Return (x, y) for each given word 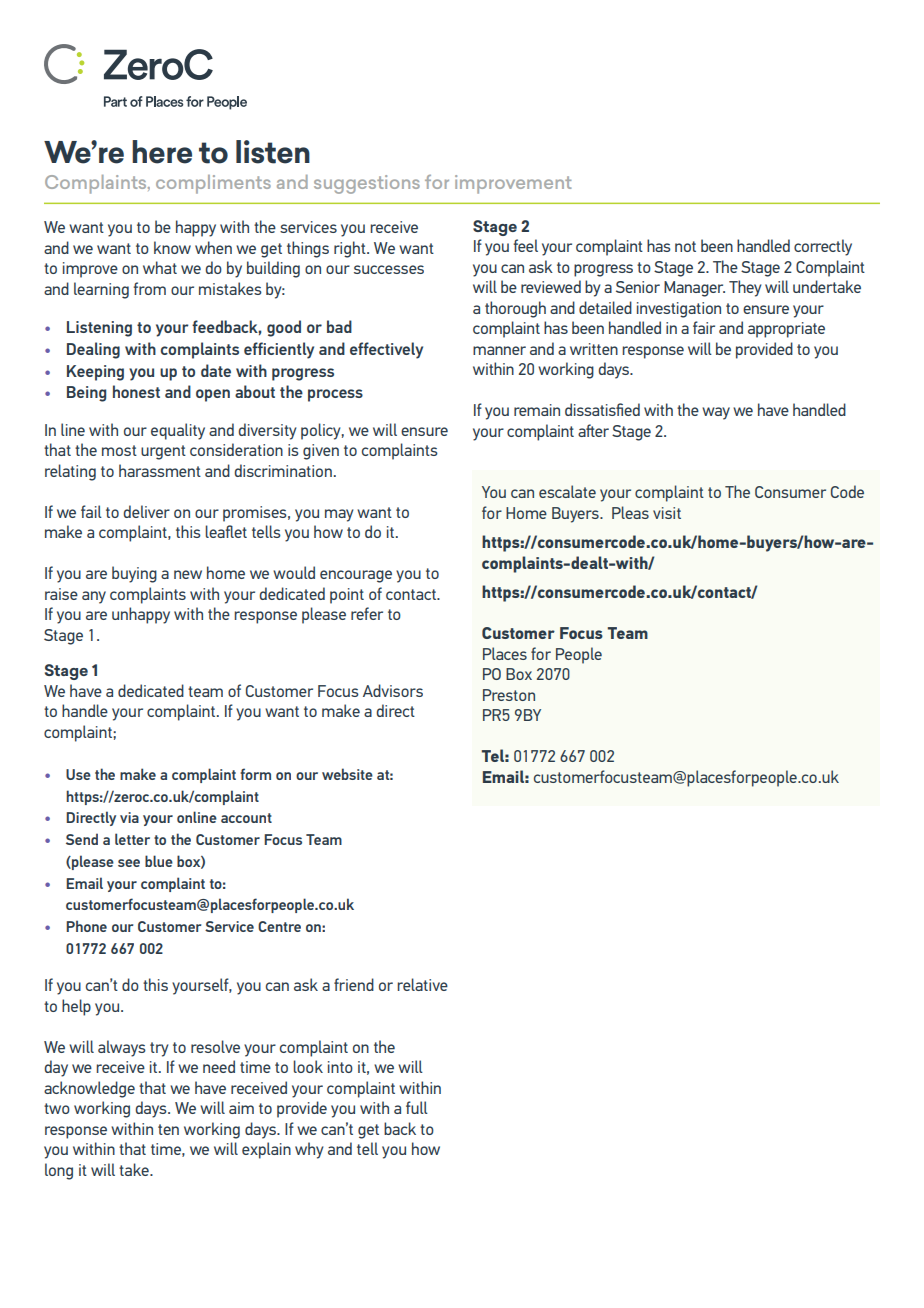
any (94, 597)
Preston (509, 695)
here (162, 152)
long (59, 1171)
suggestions (367, 184)
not (685, 246)
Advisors (393, 690)
